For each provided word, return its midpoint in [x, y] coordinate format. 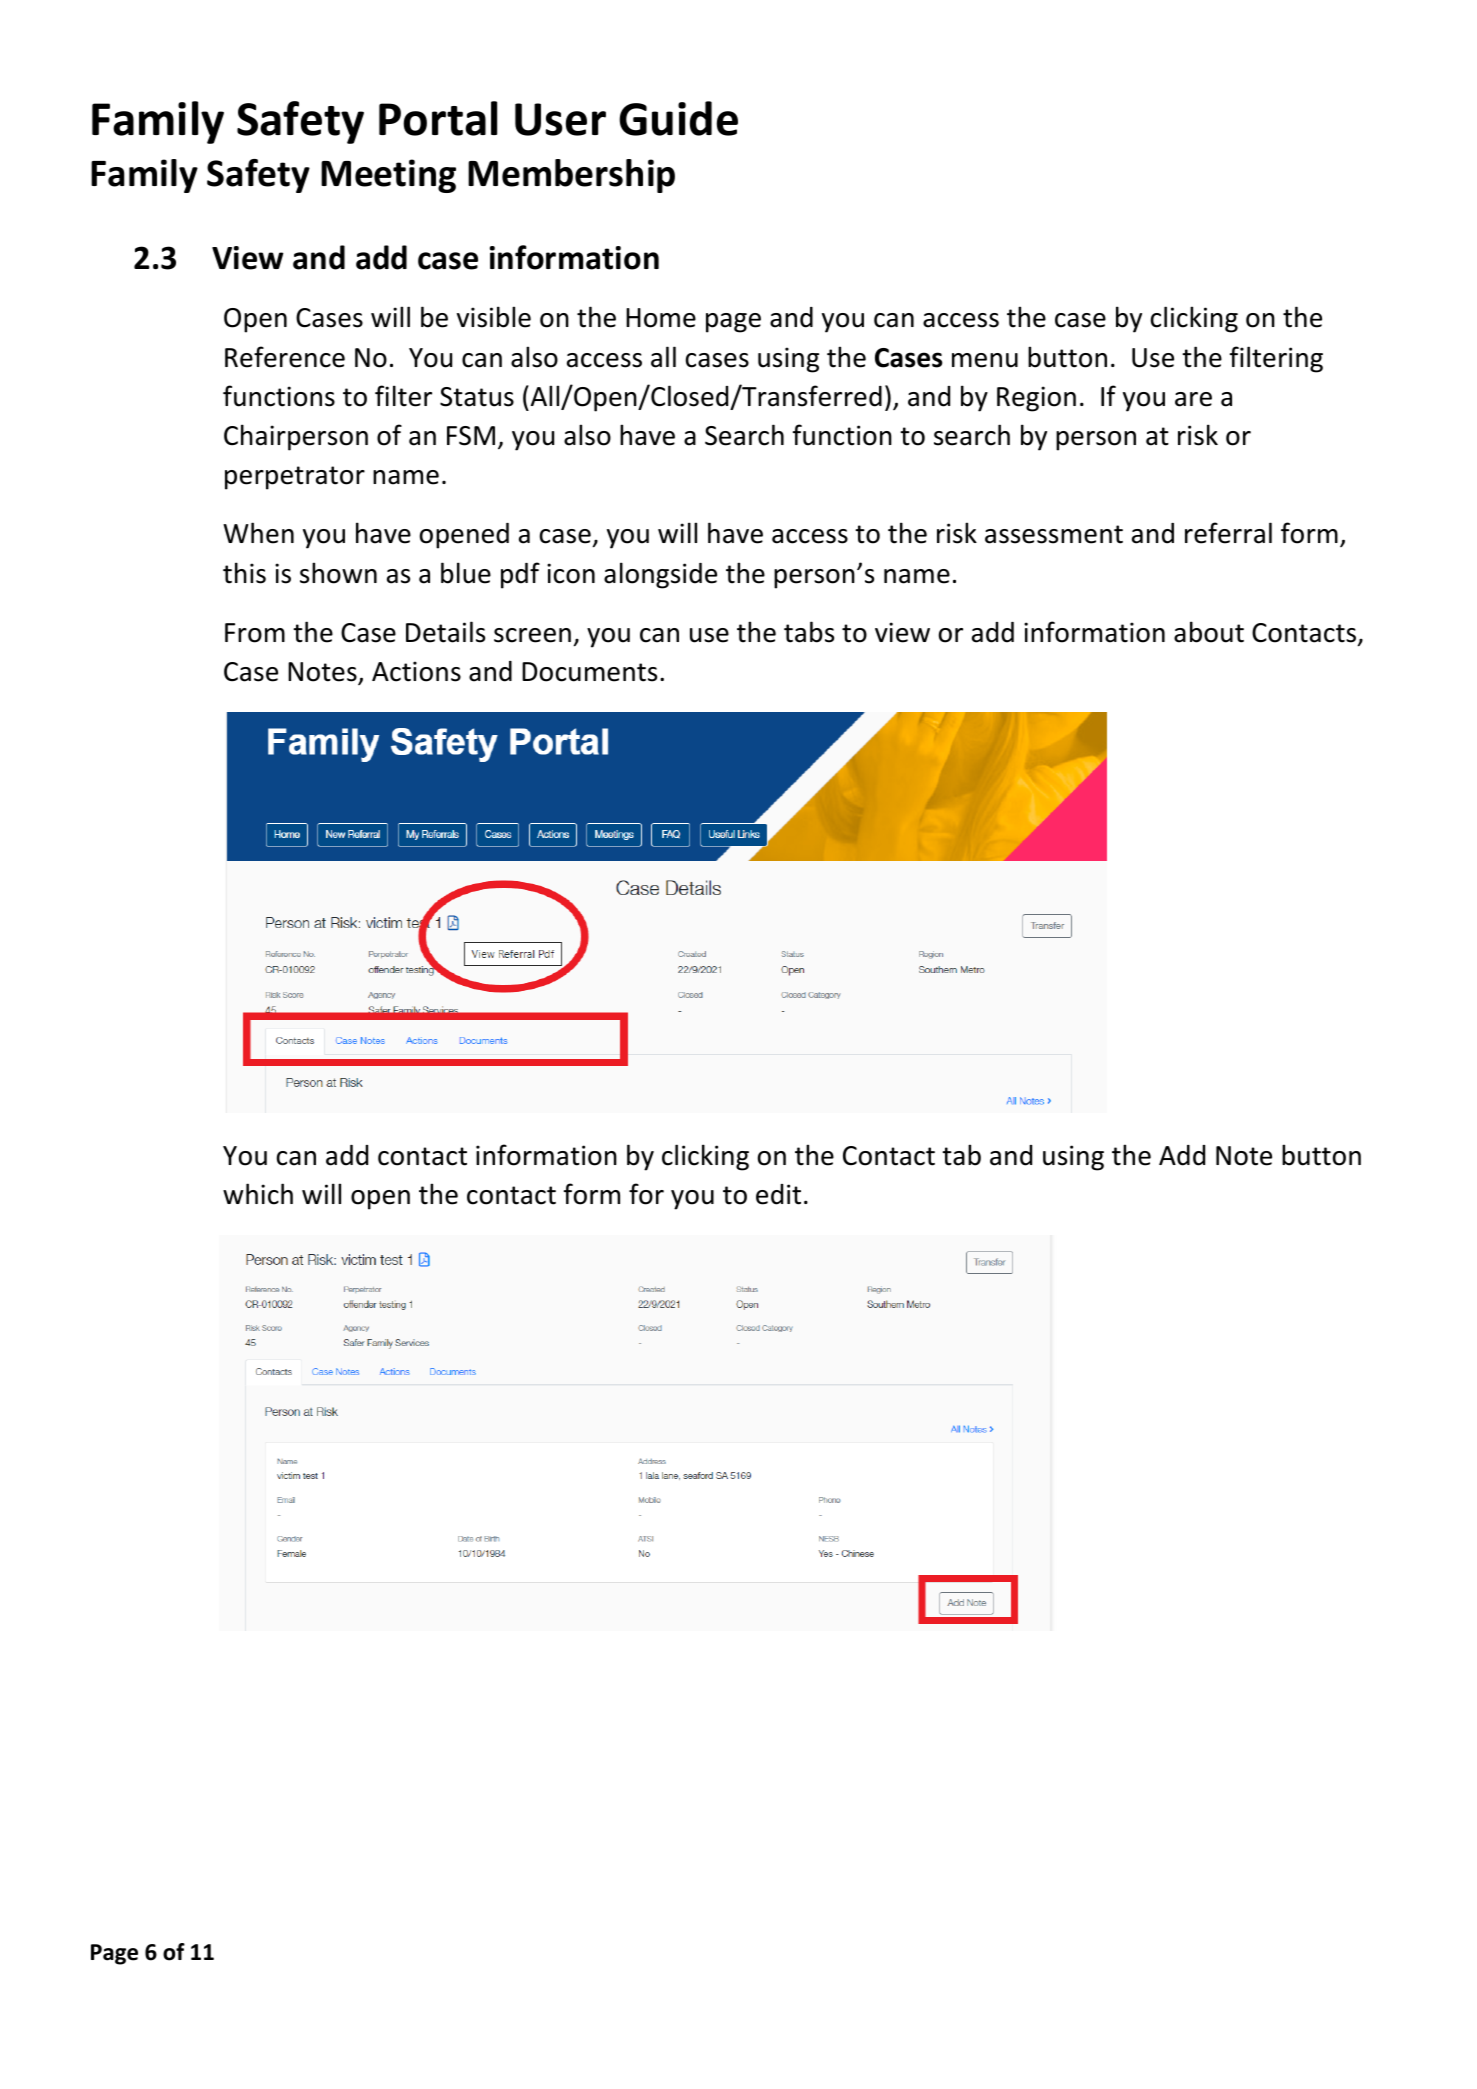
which [258, 1194]
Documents [589, 672]
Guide [678, 118]
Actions [416, 671]
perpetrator [295, 478]
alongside [660, 575]
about [1209, 632]
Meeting [388, 176]
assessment [1054, 534]
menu [985, 360]
